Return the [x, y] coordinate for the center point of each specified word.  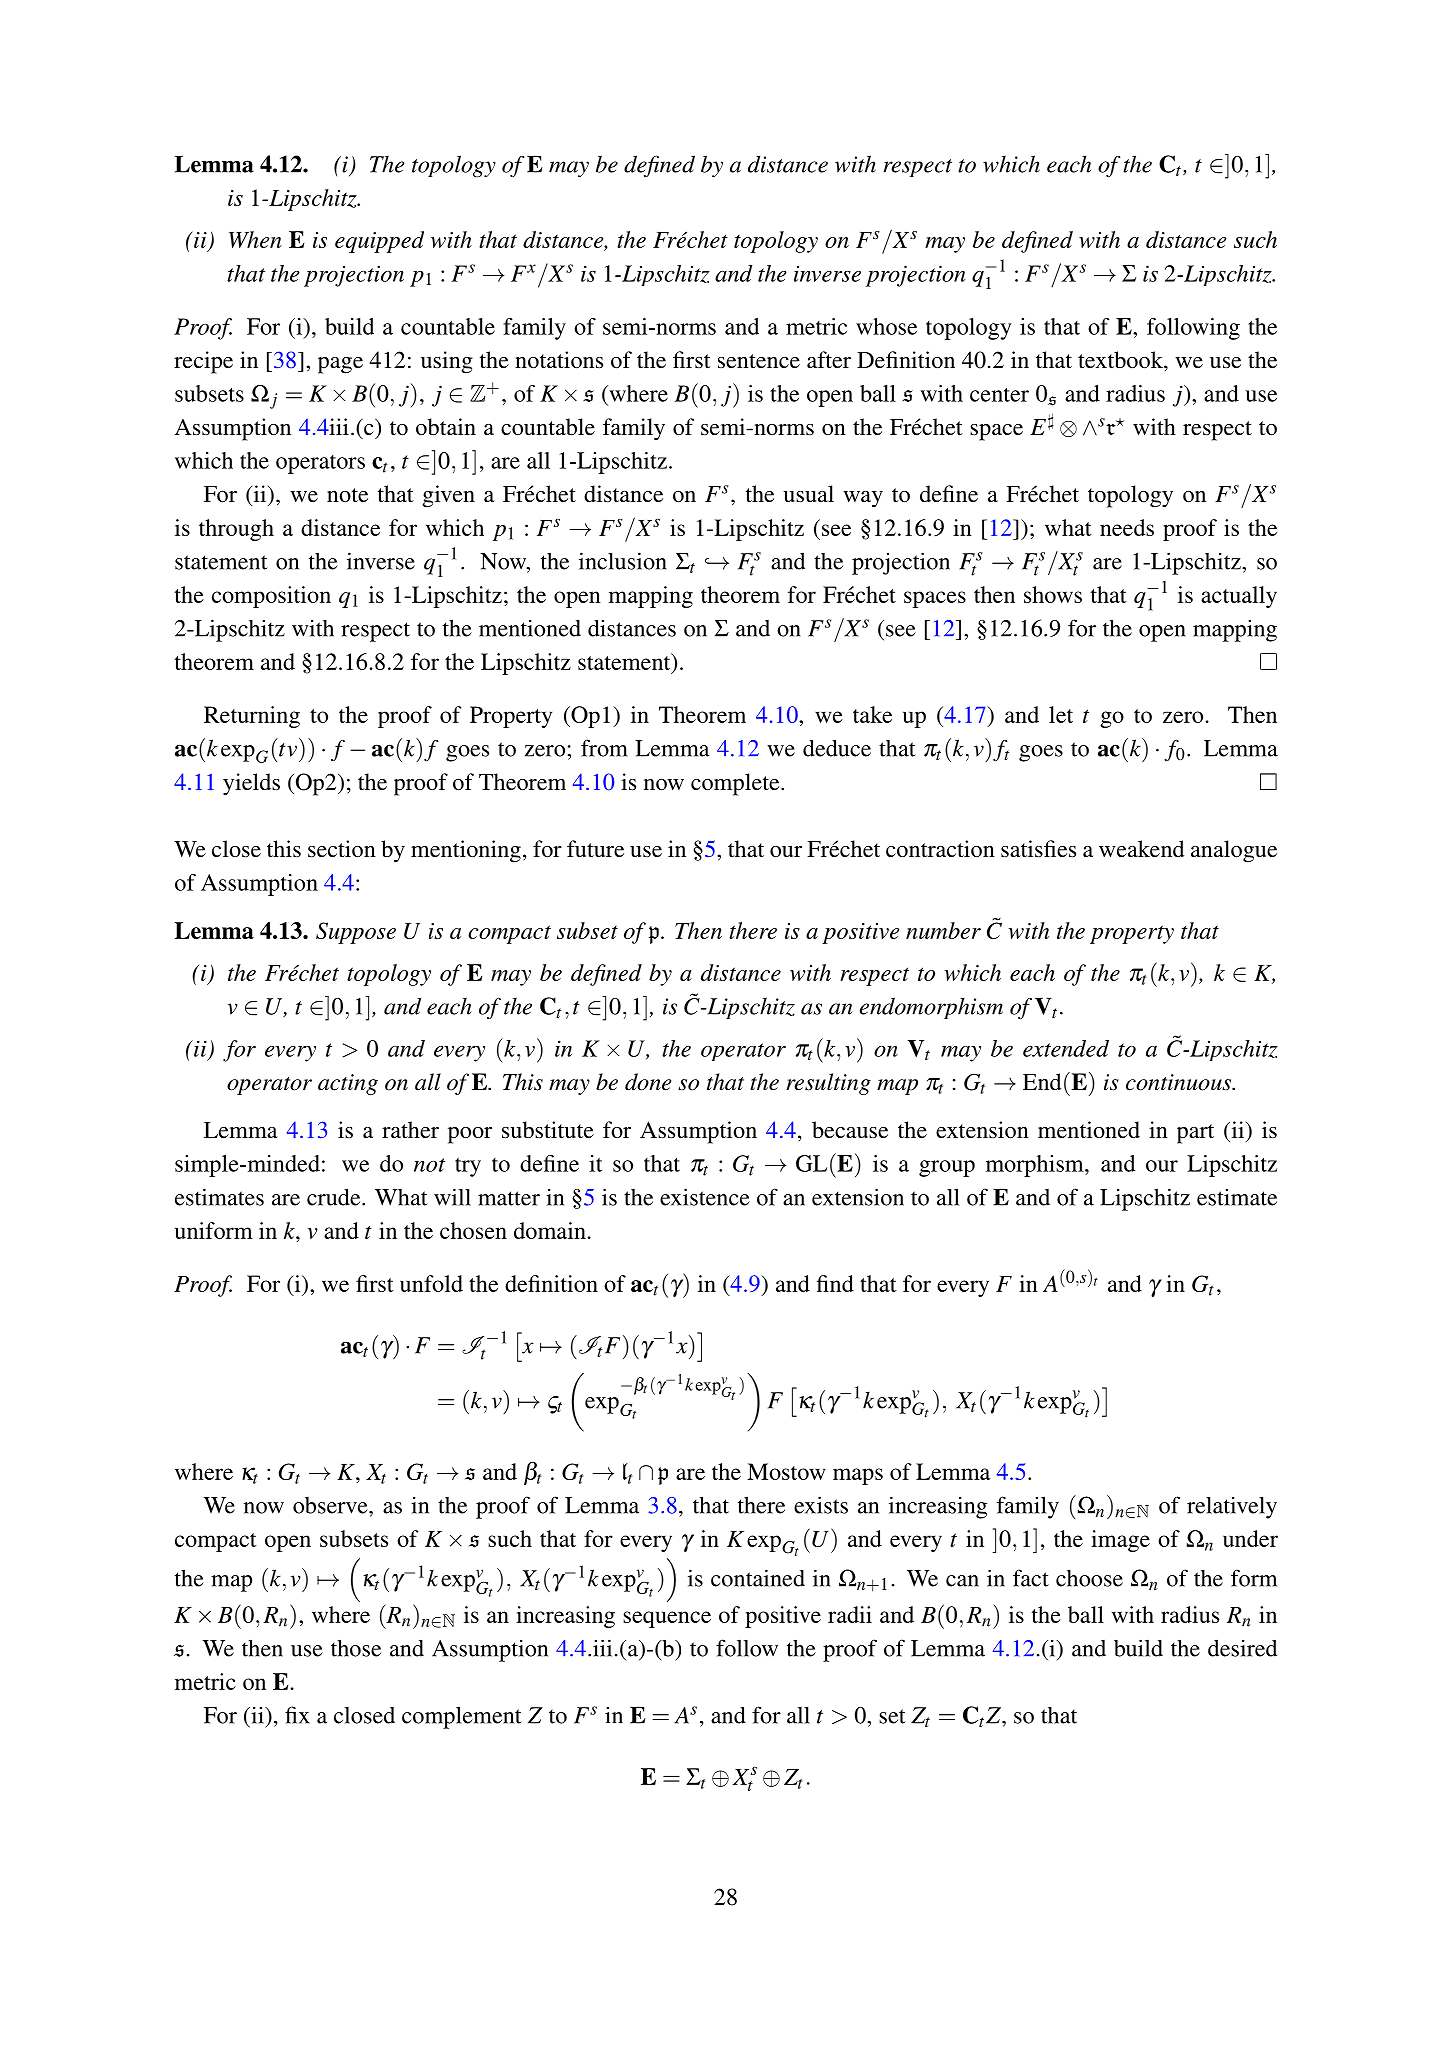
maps [858, 1476]
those [356, 1648]
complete [736, 784]
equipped [379, 242]
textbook [1121, 360]
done [648, 1082]
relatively [1232, 1507]
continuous [1180, 1082]
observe [331, 1505]
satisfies [1038, 849]
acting [348, 1084]
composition [271, 597]
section [342, 849]
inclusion [623, 561]
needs [1127, 527]
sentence [759, 361]
